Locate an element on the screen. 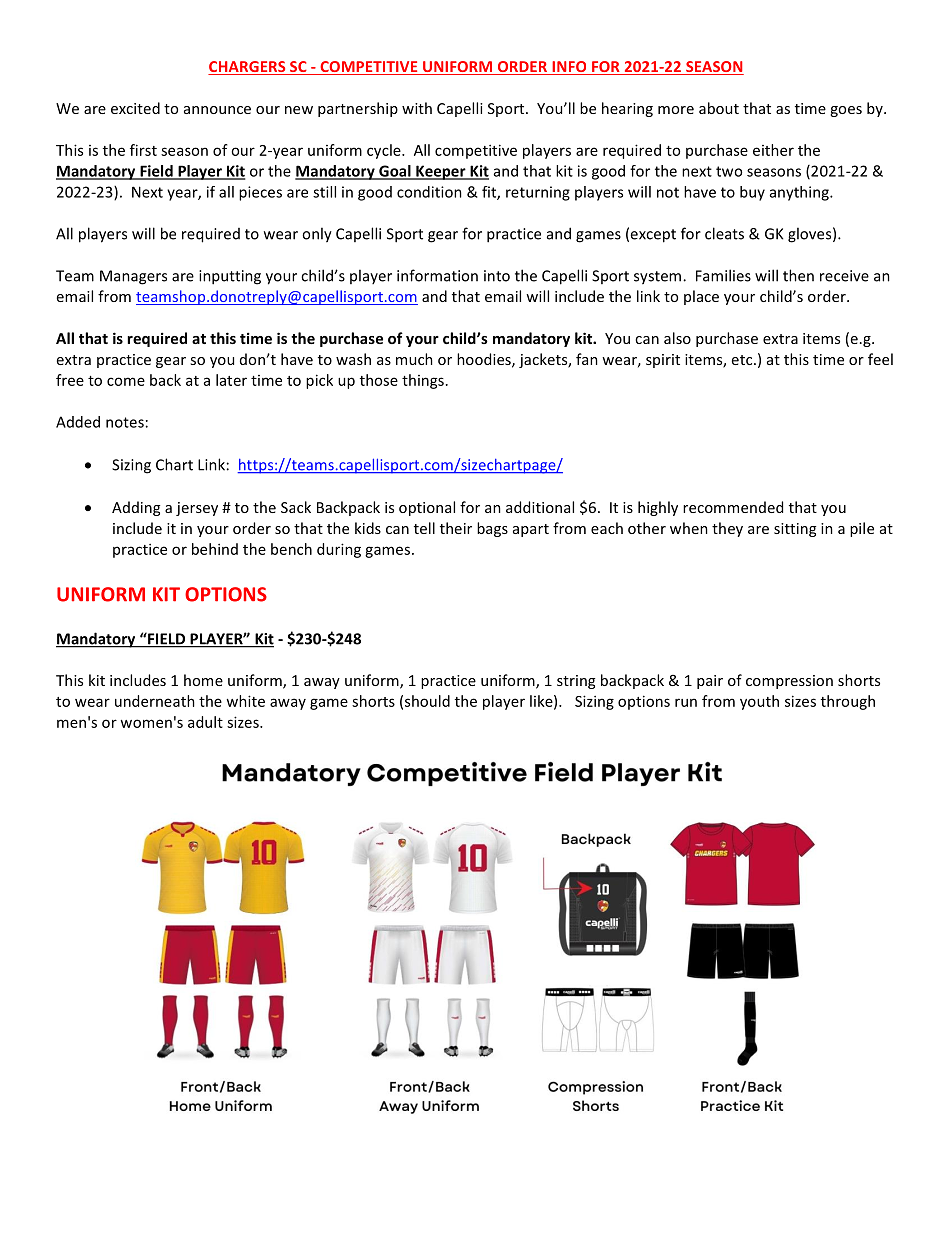 The image size is (952, 1233). should is located at coordinates (427, 701).
